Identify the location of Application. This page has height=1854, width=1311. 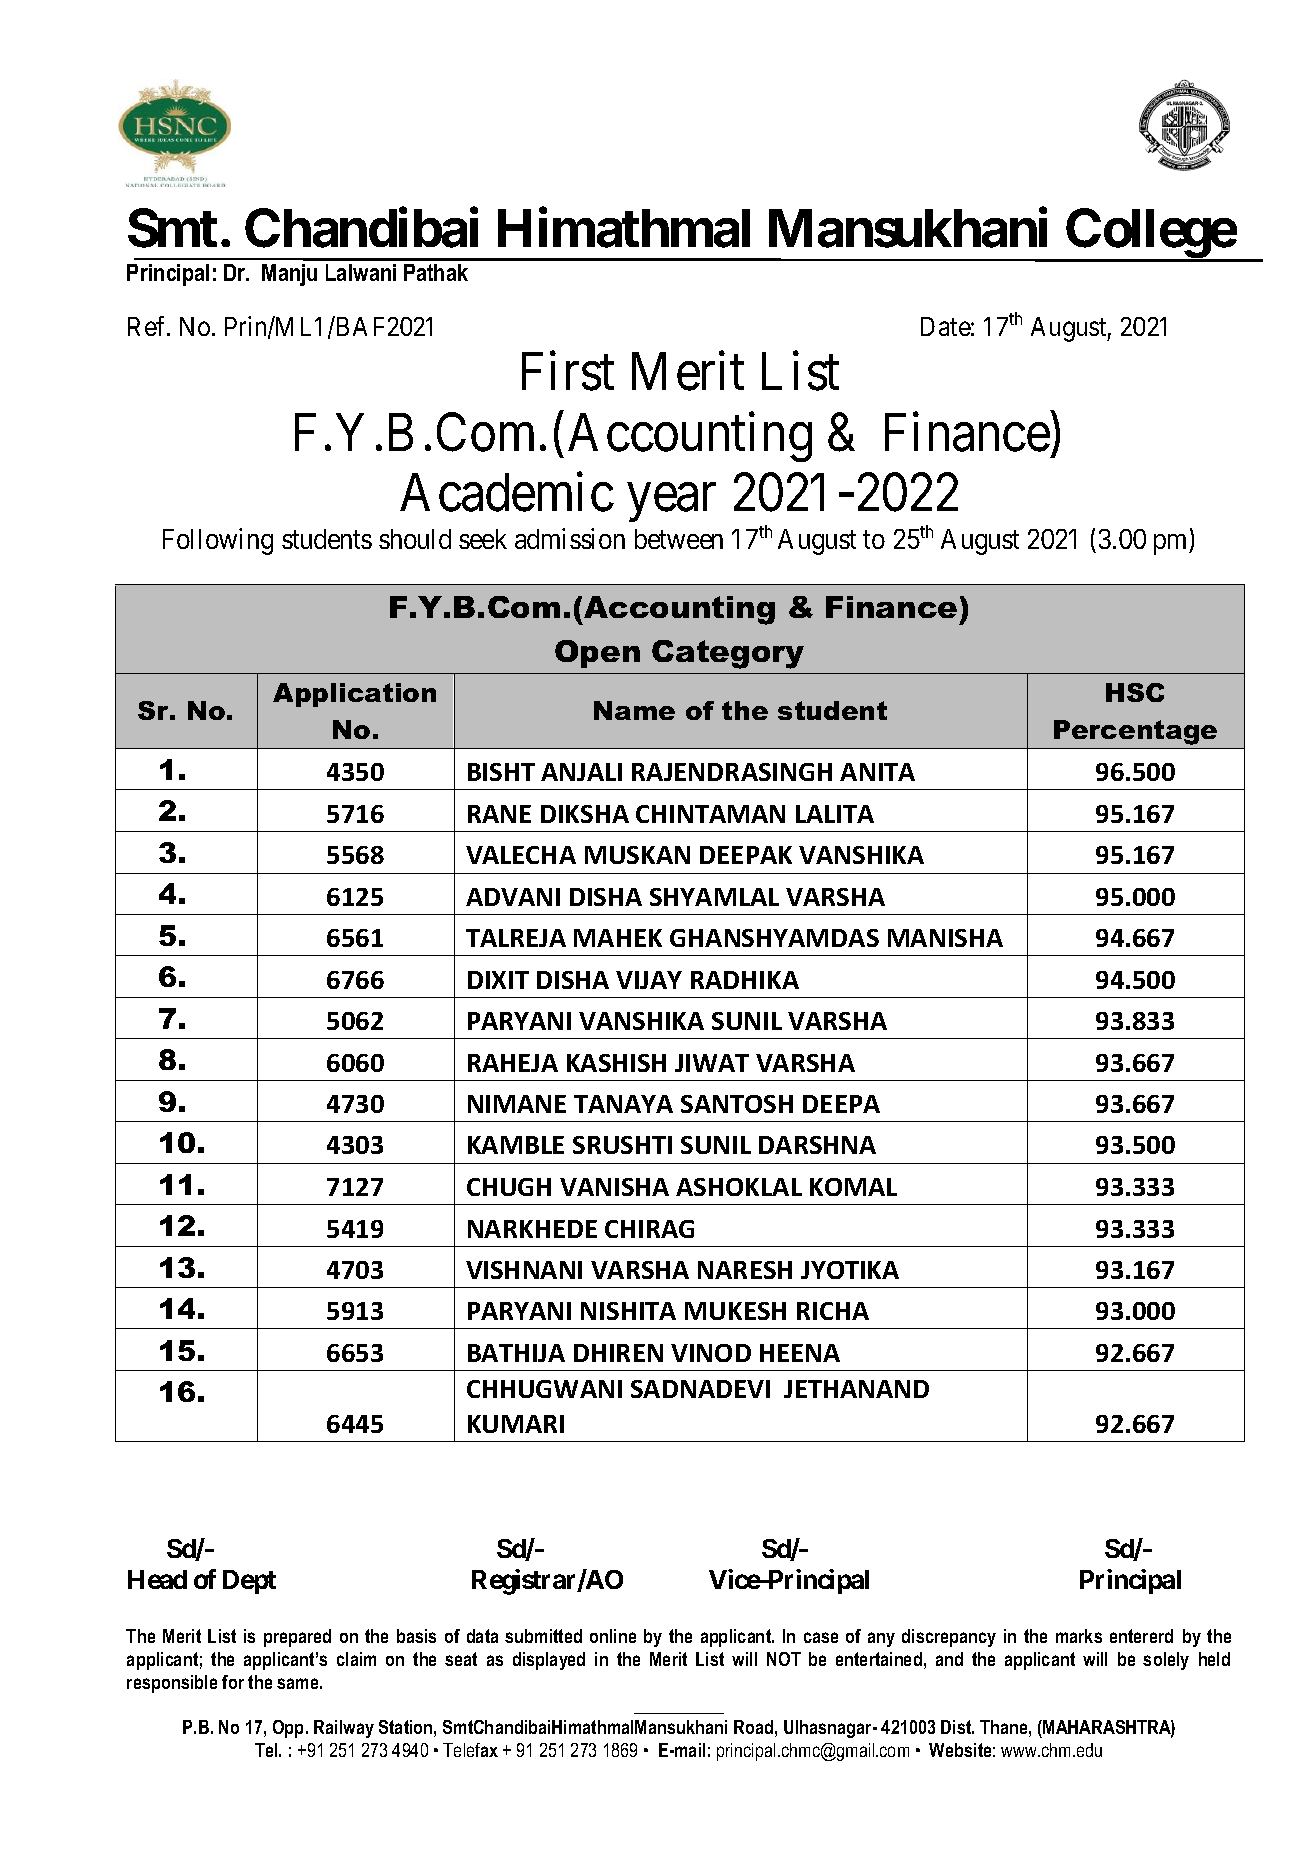
(354, 695).
